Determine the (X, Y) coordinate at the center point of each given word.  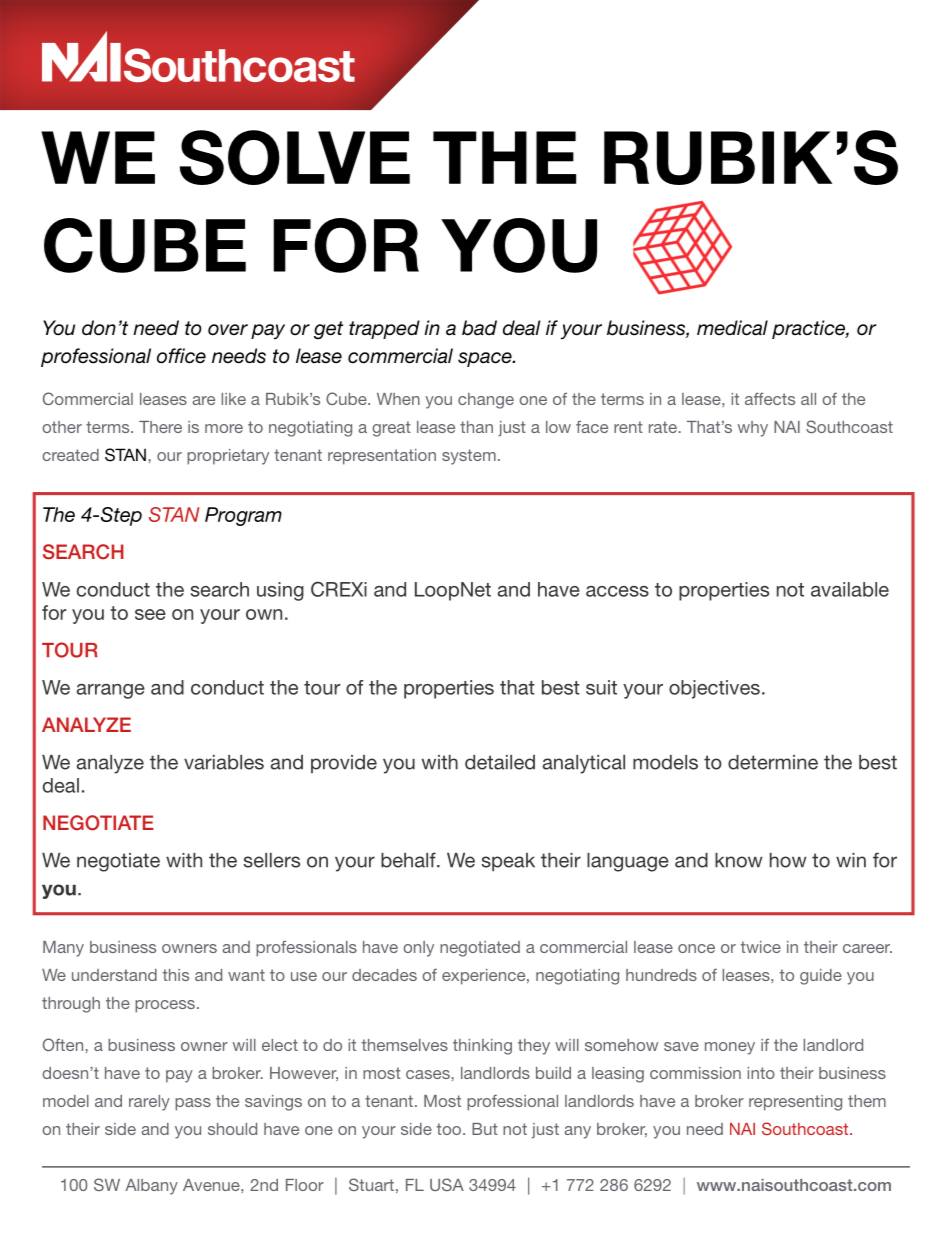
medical (732, 328)
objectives (714, 689)
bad (479, 328)
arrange (111, 691)
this (176, 975)
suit (601, 687)
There (160, 427)
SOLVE (295, 157)
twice (761, 947)
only (418, 949)
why (753, 429)
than (476, 427)
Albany (151, 1187)
